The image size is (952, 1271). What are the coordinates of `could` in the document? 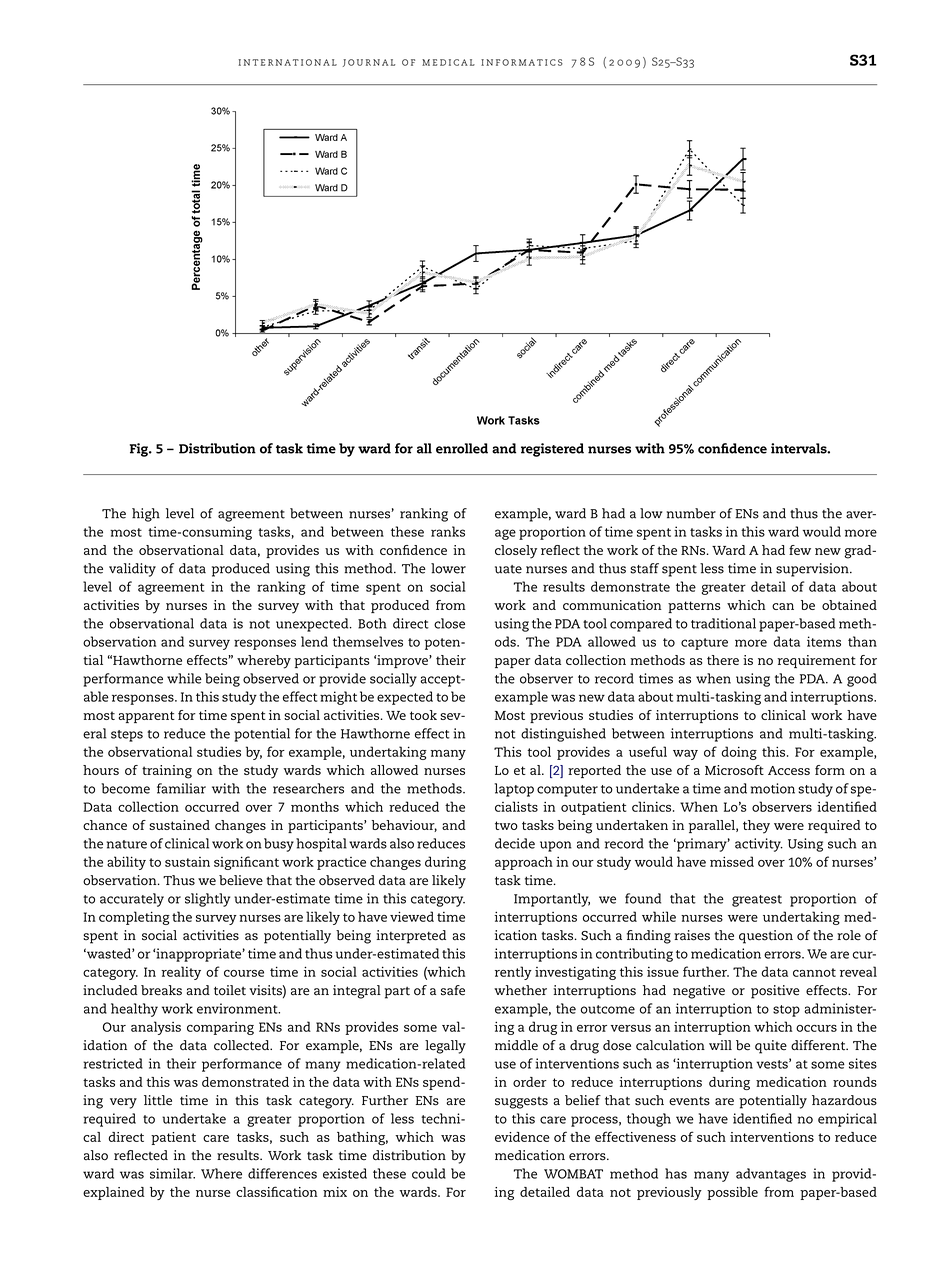 It's located at (429, 1173).
